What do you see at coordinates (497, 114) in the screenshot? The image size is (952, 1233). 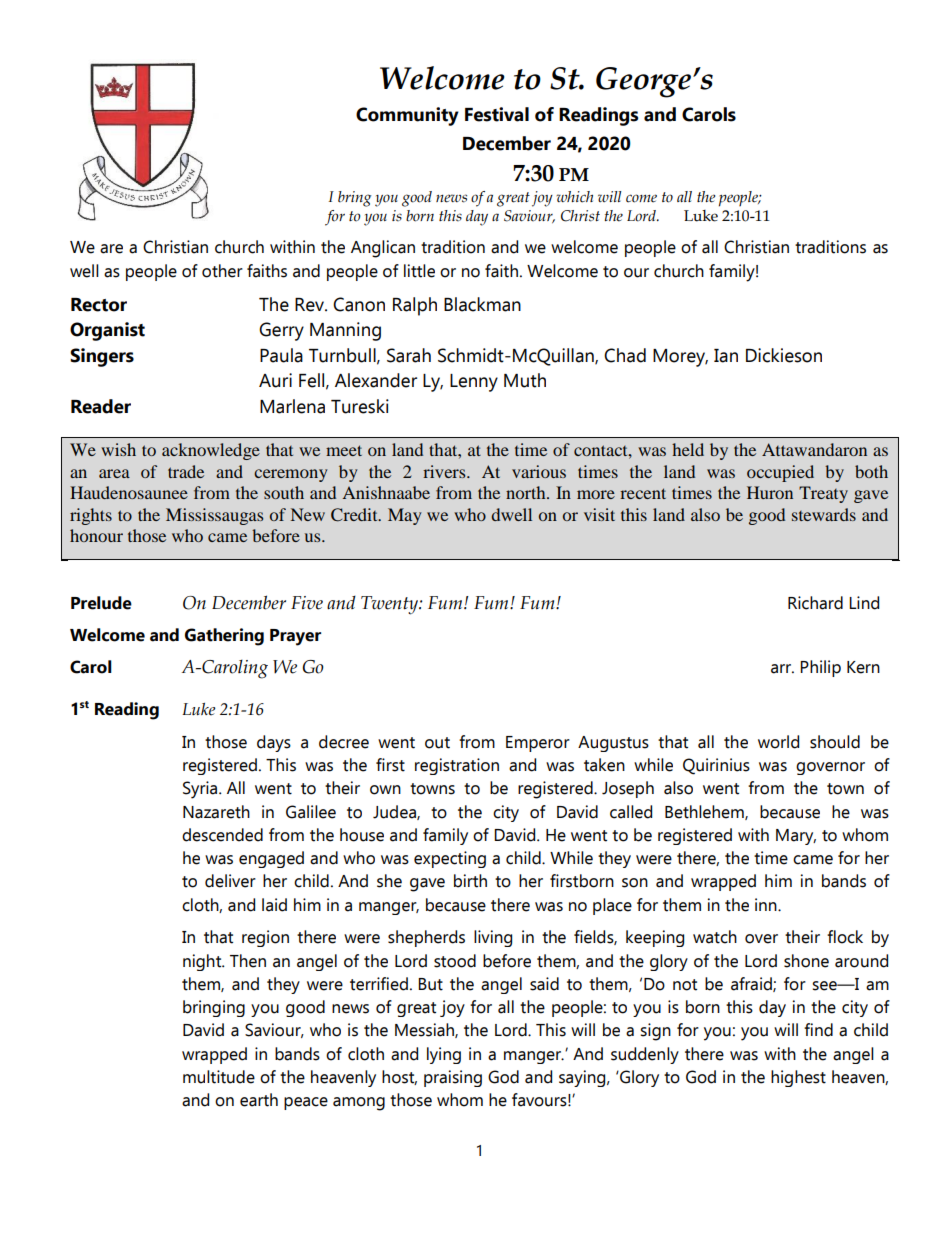 I see `Festival` at bounding box center [497, 114].
